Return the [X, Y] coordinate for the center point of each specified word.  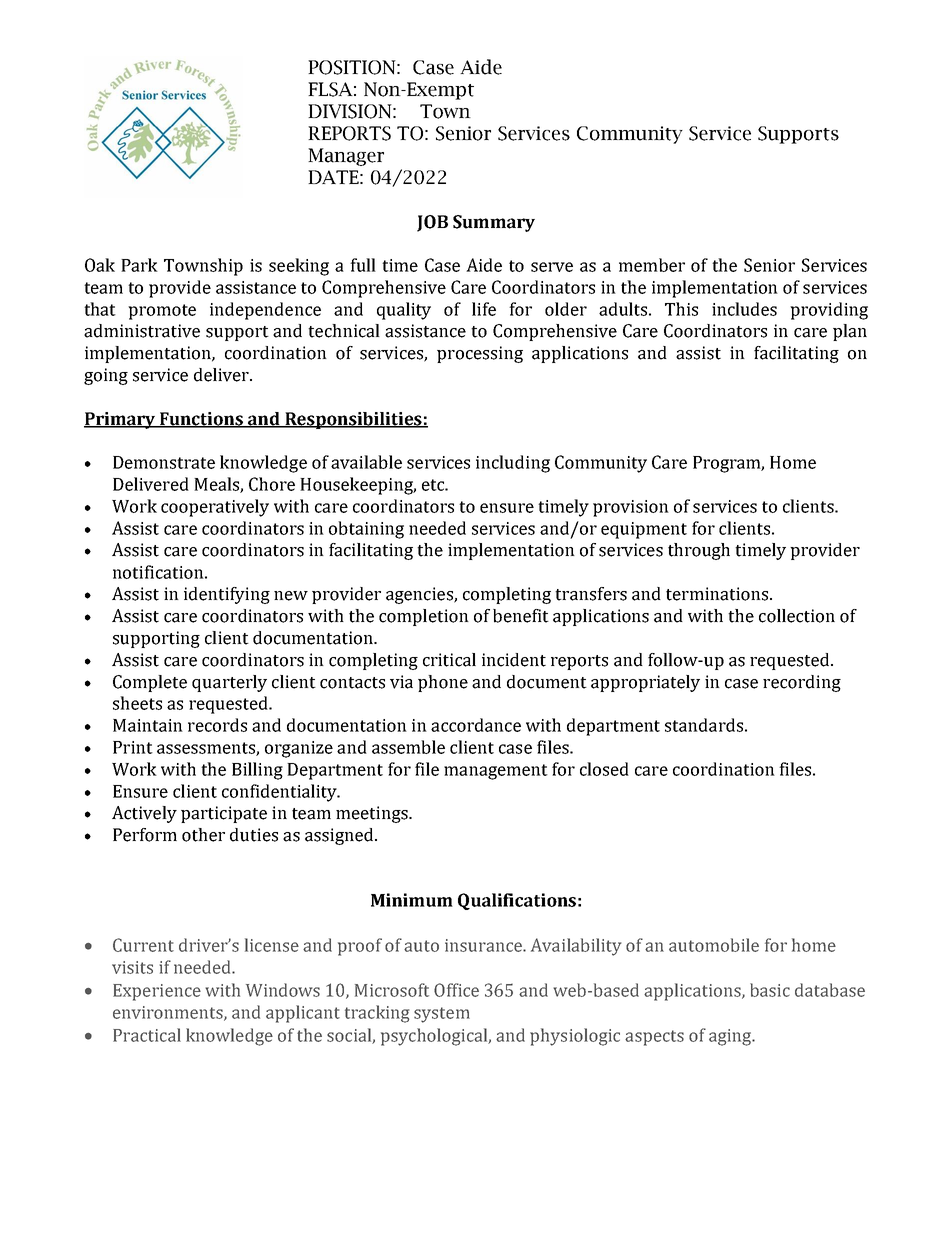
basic [770, 990]
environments [169, 1013]
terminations [718, 594]
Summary [494, 223]
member [652, 265]
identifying [227, 595]
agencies [420, 595]
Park [139, 265]
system [442, 1015]
